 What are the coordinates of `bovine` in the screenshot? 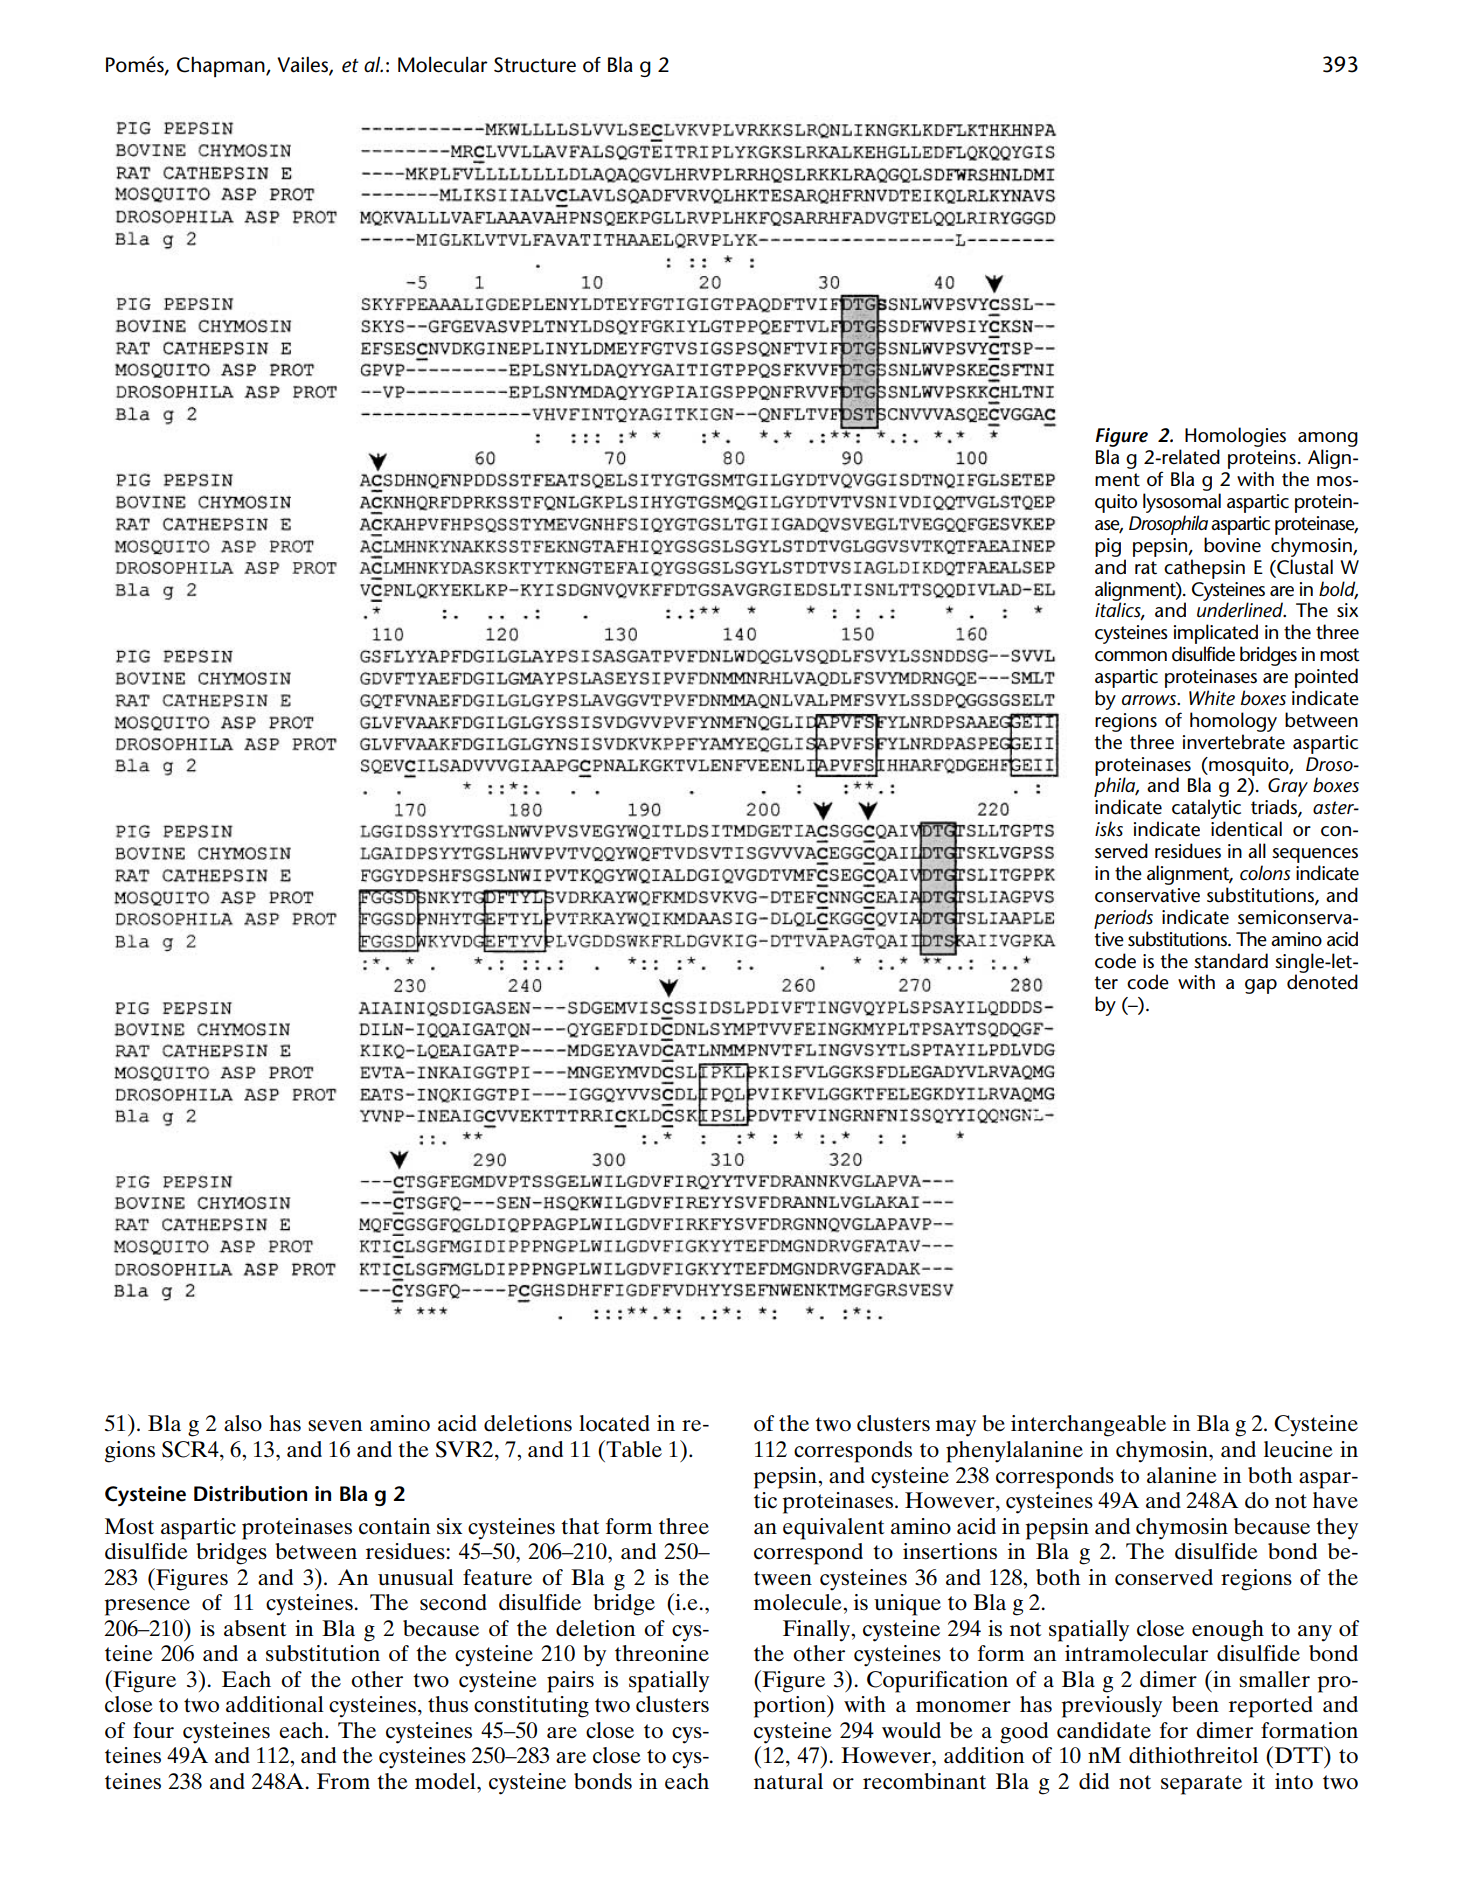 It's located at (1232, 545).
